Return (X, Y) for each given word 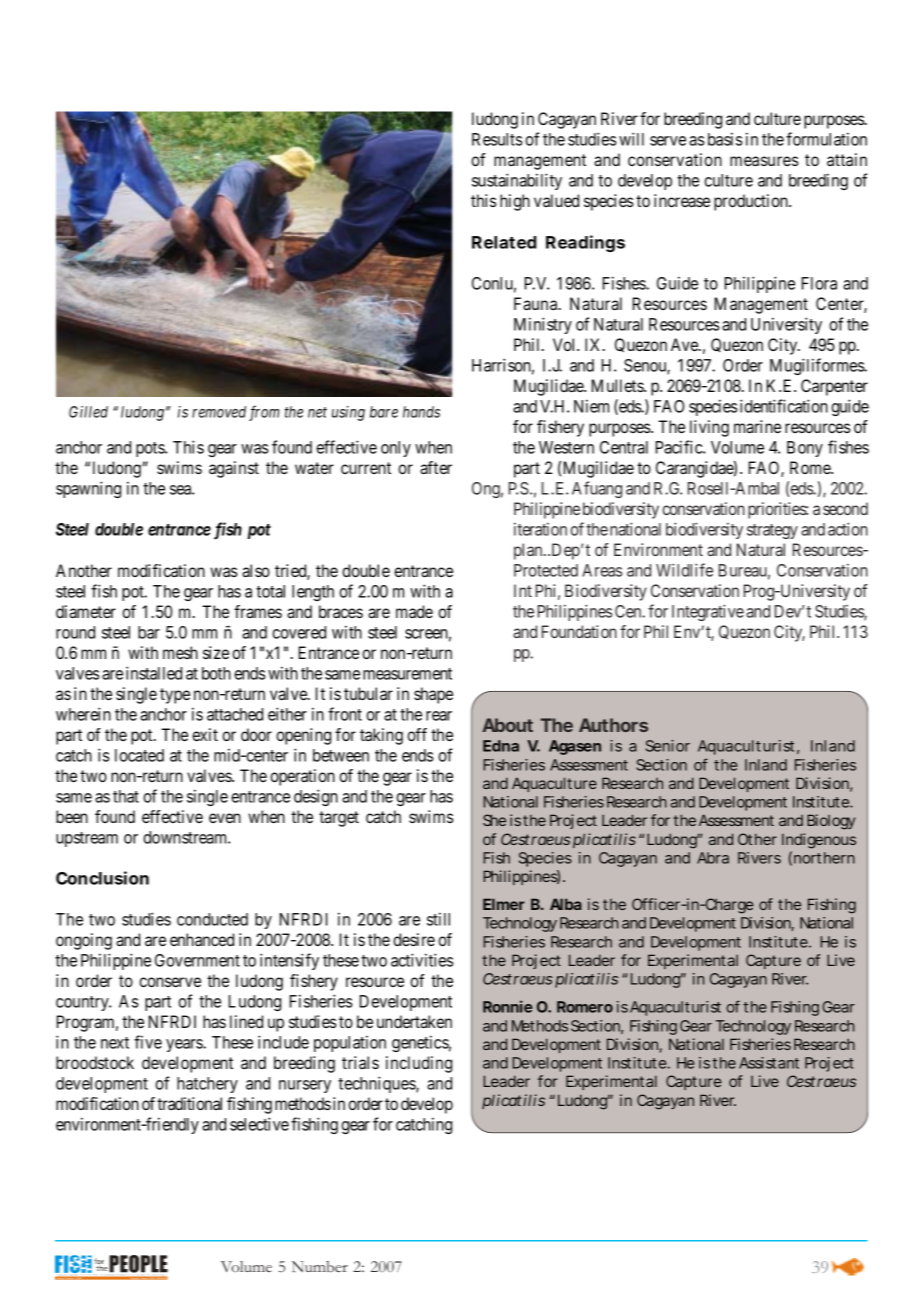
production (752, 202)
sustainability (517, 181)
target (339, 819)
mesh (180, 652)
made (414, 611)
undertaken (414, 1021)
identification (784, 406)
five (148, 1042)
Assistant (769, 1063)
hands (421, 412)
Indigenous (819, 841)
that (126, 796)
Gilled (88, 412)
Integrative (708, 612)
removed (219, 412)
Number (320, 1267)
